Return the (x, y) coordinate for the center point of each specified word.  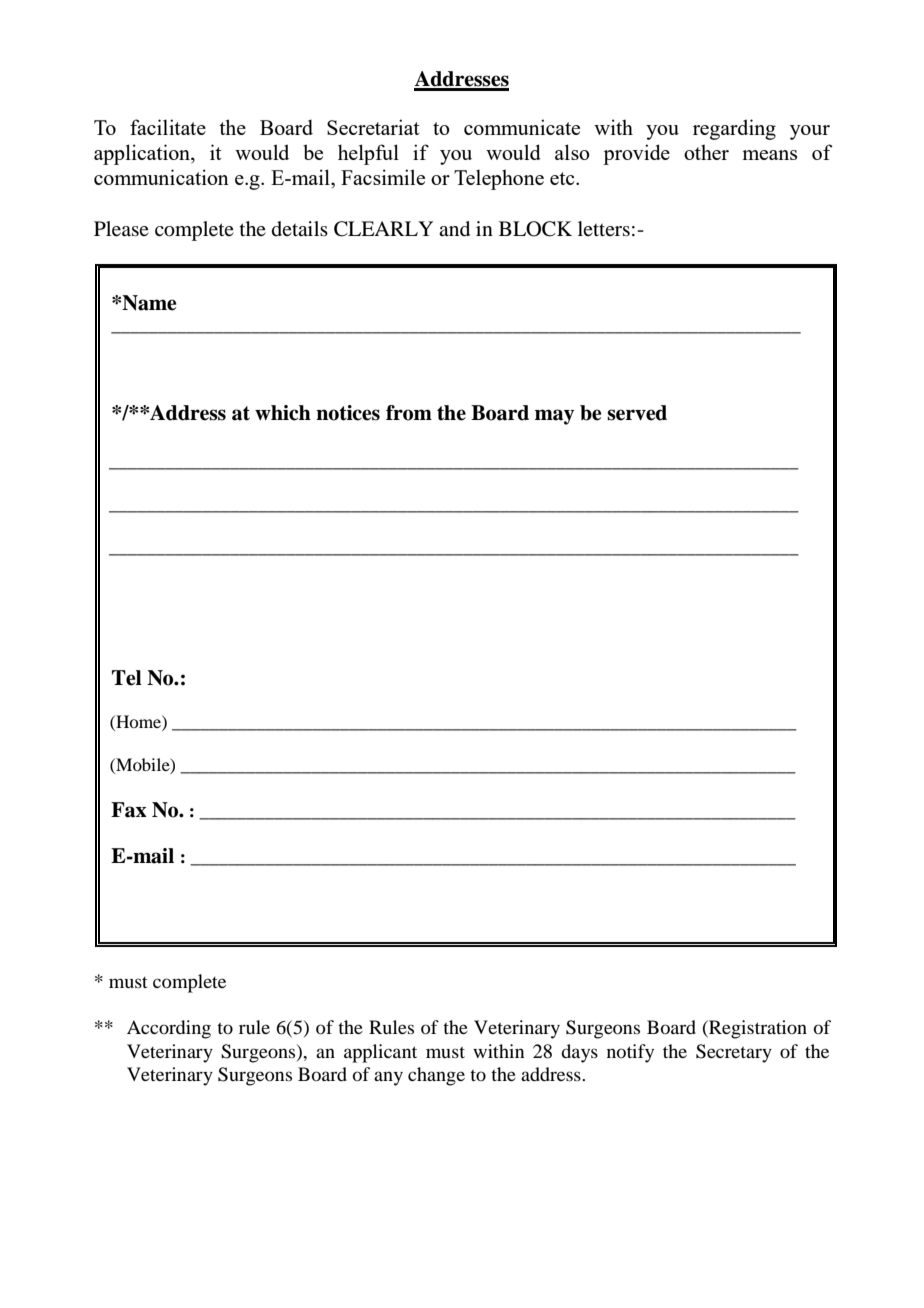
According (169, 1029)
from (409, 413)
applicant (380, 1053)
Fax (129, 810)
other (706, 152)
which (283, 413)
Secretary (734, 1053)
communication (161, 177)
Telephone (499, 179)
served (637, 413)
